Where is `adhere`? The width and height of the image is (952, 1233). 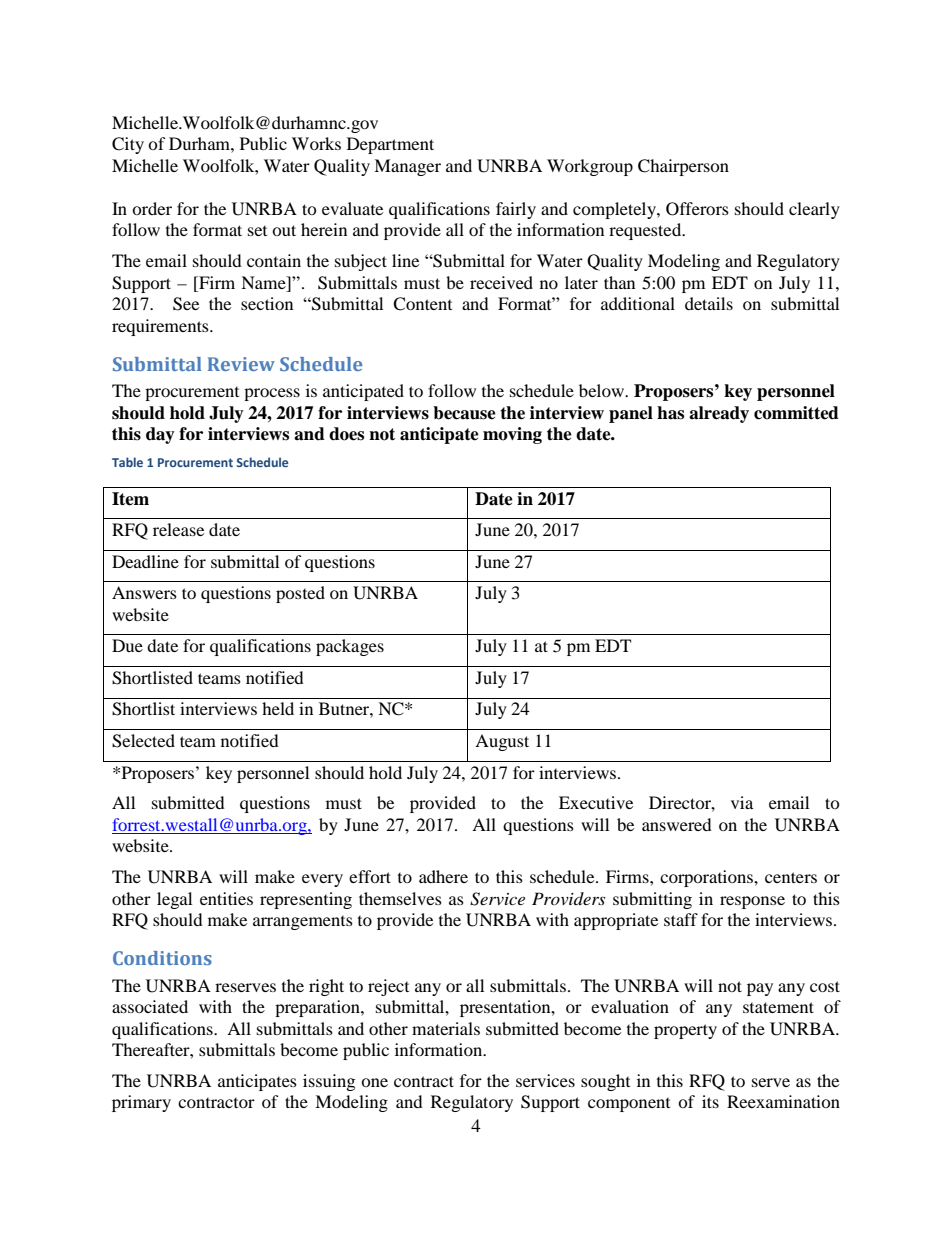
adhere is located at coordinates (443, 876).
